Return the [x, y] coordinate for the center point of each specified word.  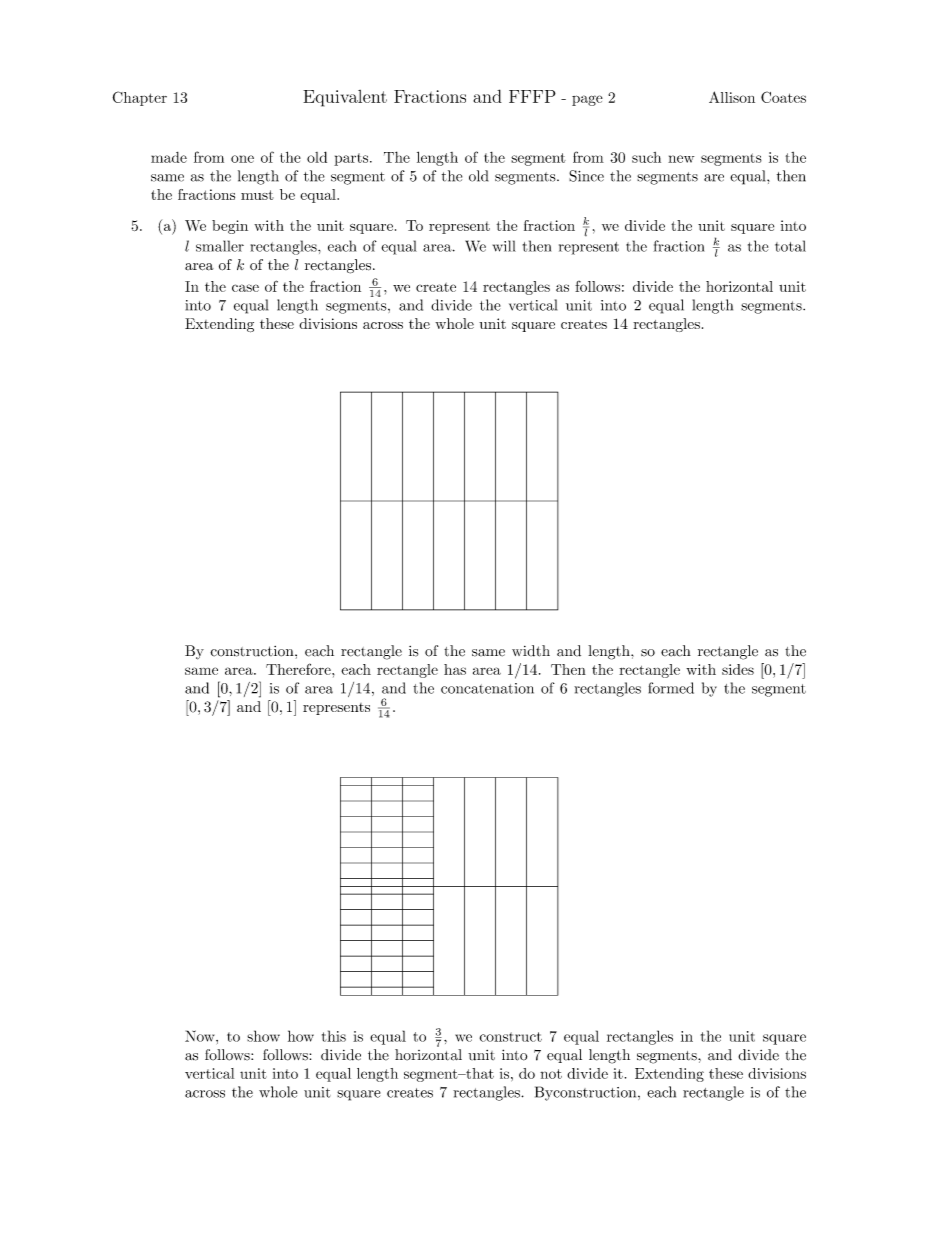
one [242, 159]
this [334, 1036]
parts [352, 159]
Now [201, 1036]
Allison [732, 97]
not [551, 1074]
